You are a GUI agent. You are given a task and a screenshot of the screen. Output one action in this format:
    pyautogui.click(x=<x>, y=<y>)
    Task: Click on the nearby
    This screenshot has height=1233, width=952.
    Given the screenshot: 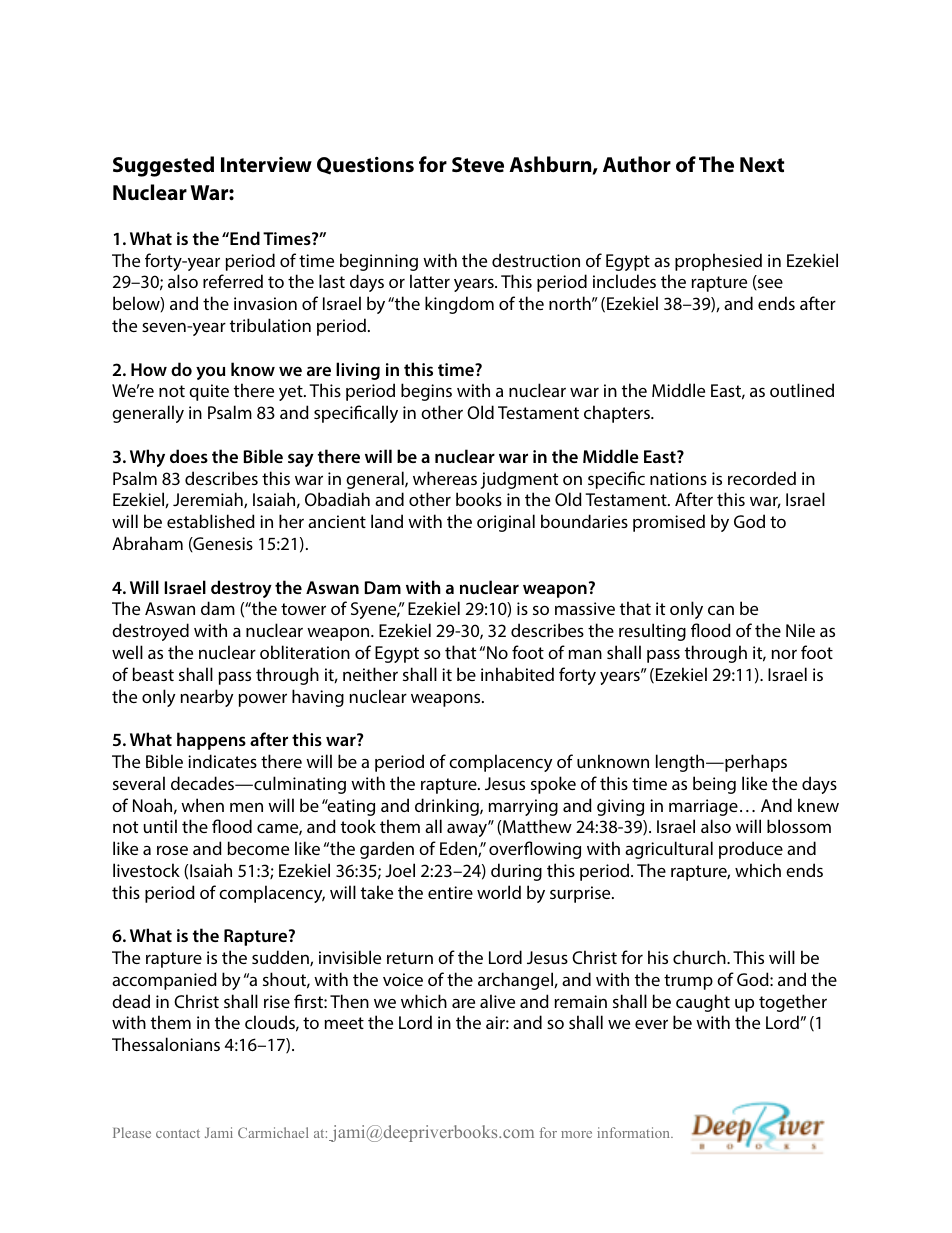 What is the action you would take?
    pyautogui.click(x=207, y=698)
